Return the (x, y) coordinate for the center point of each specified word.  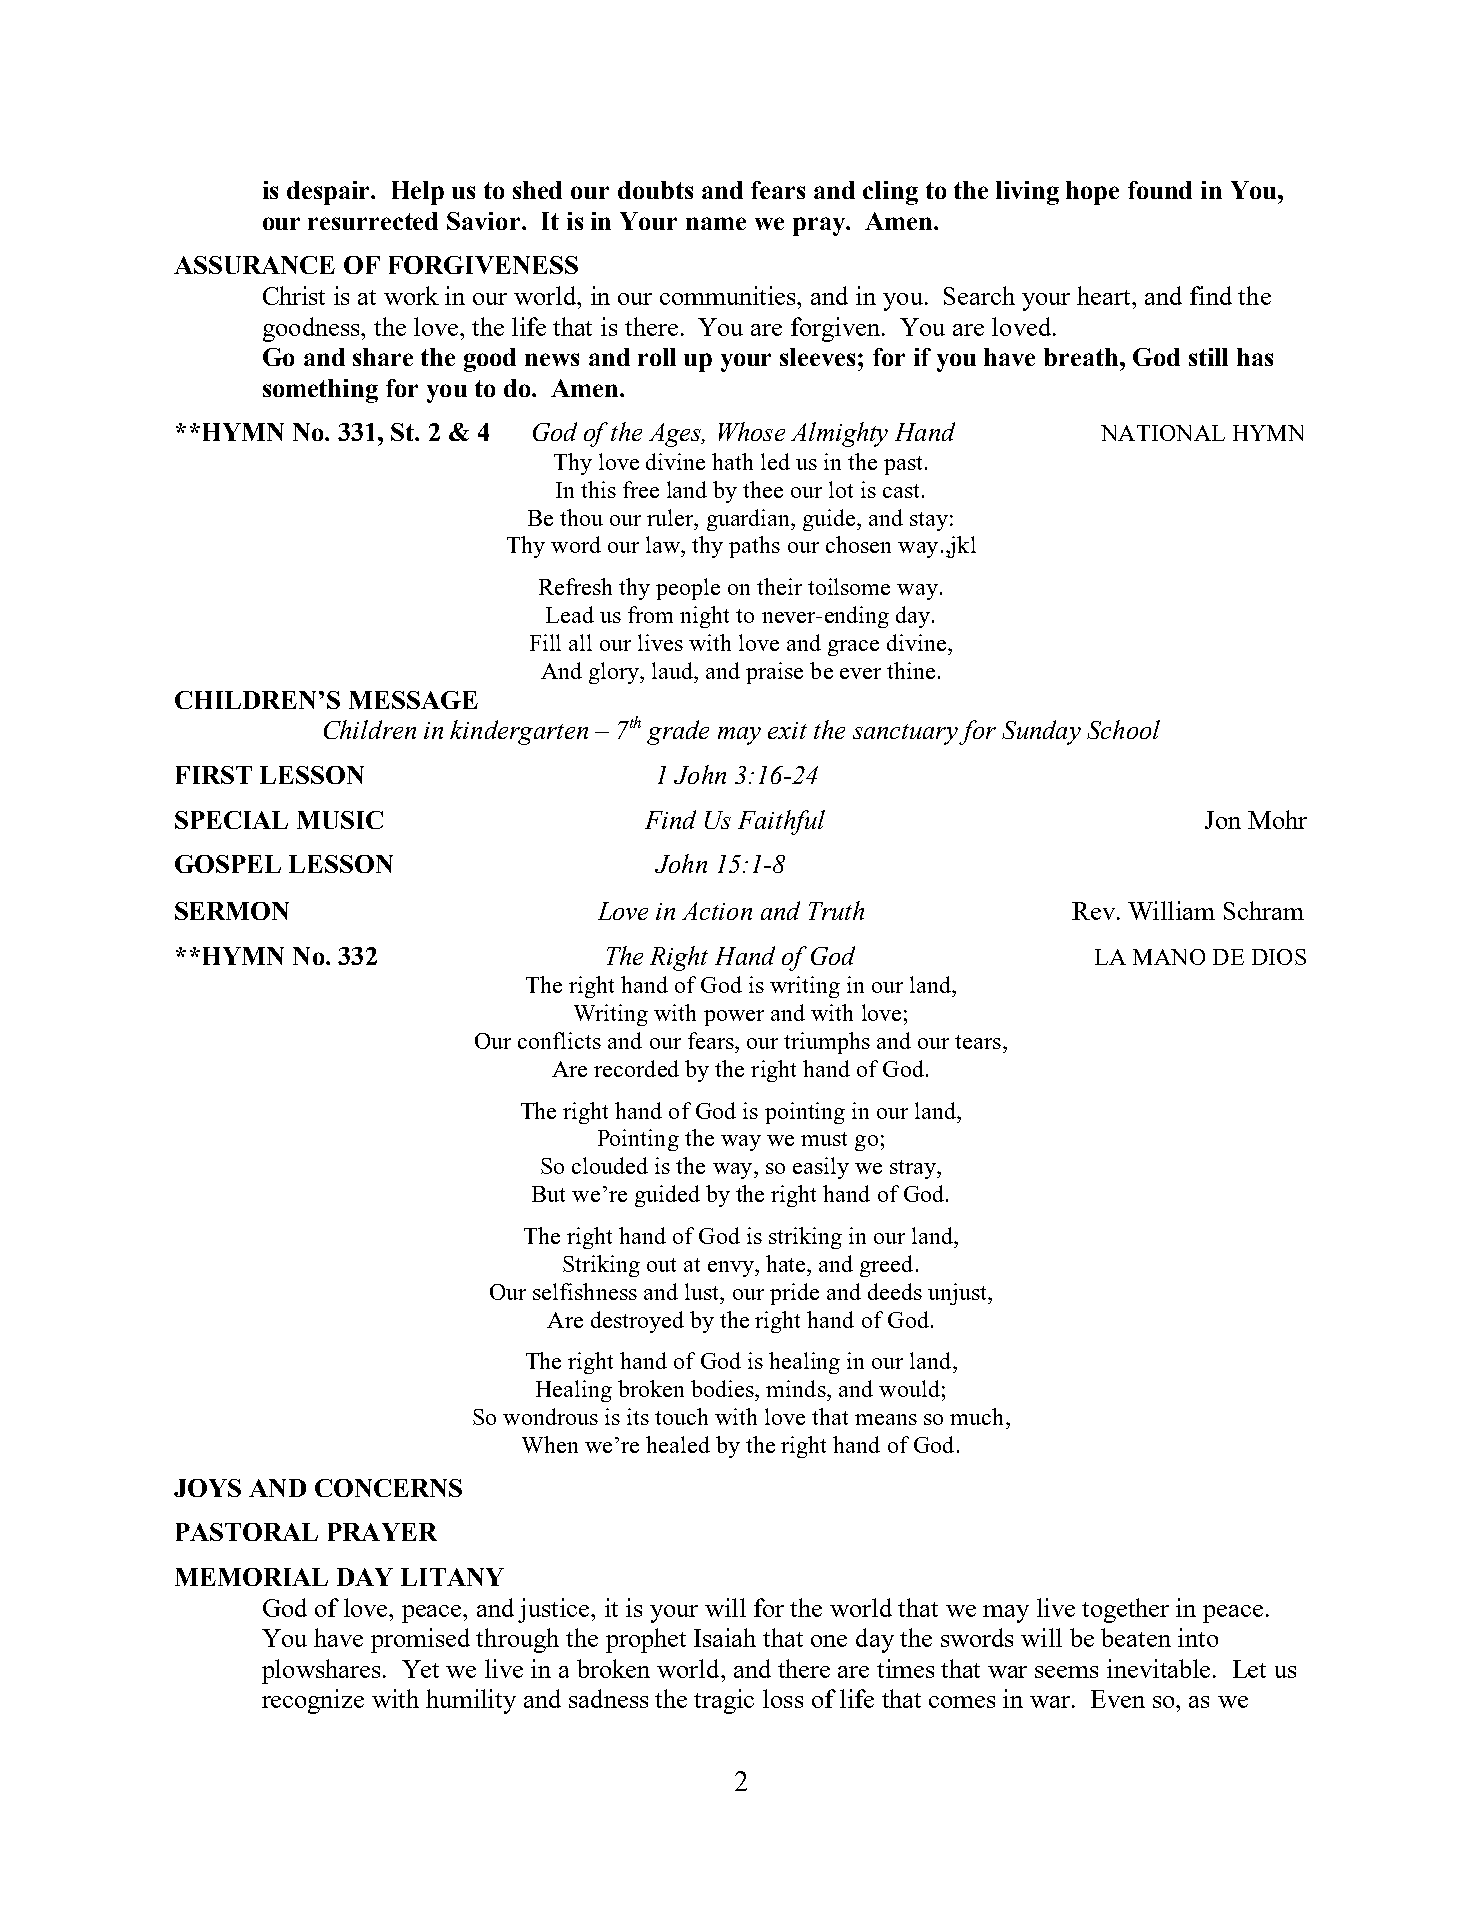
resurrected (373, 221)
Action (717, 911)
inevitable (1158, 1668)
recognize (313, 1701)
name (716, 223)
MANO (1169, 957)
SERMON (232, 911)
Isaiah (725, 1637)
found (1160, 190)
